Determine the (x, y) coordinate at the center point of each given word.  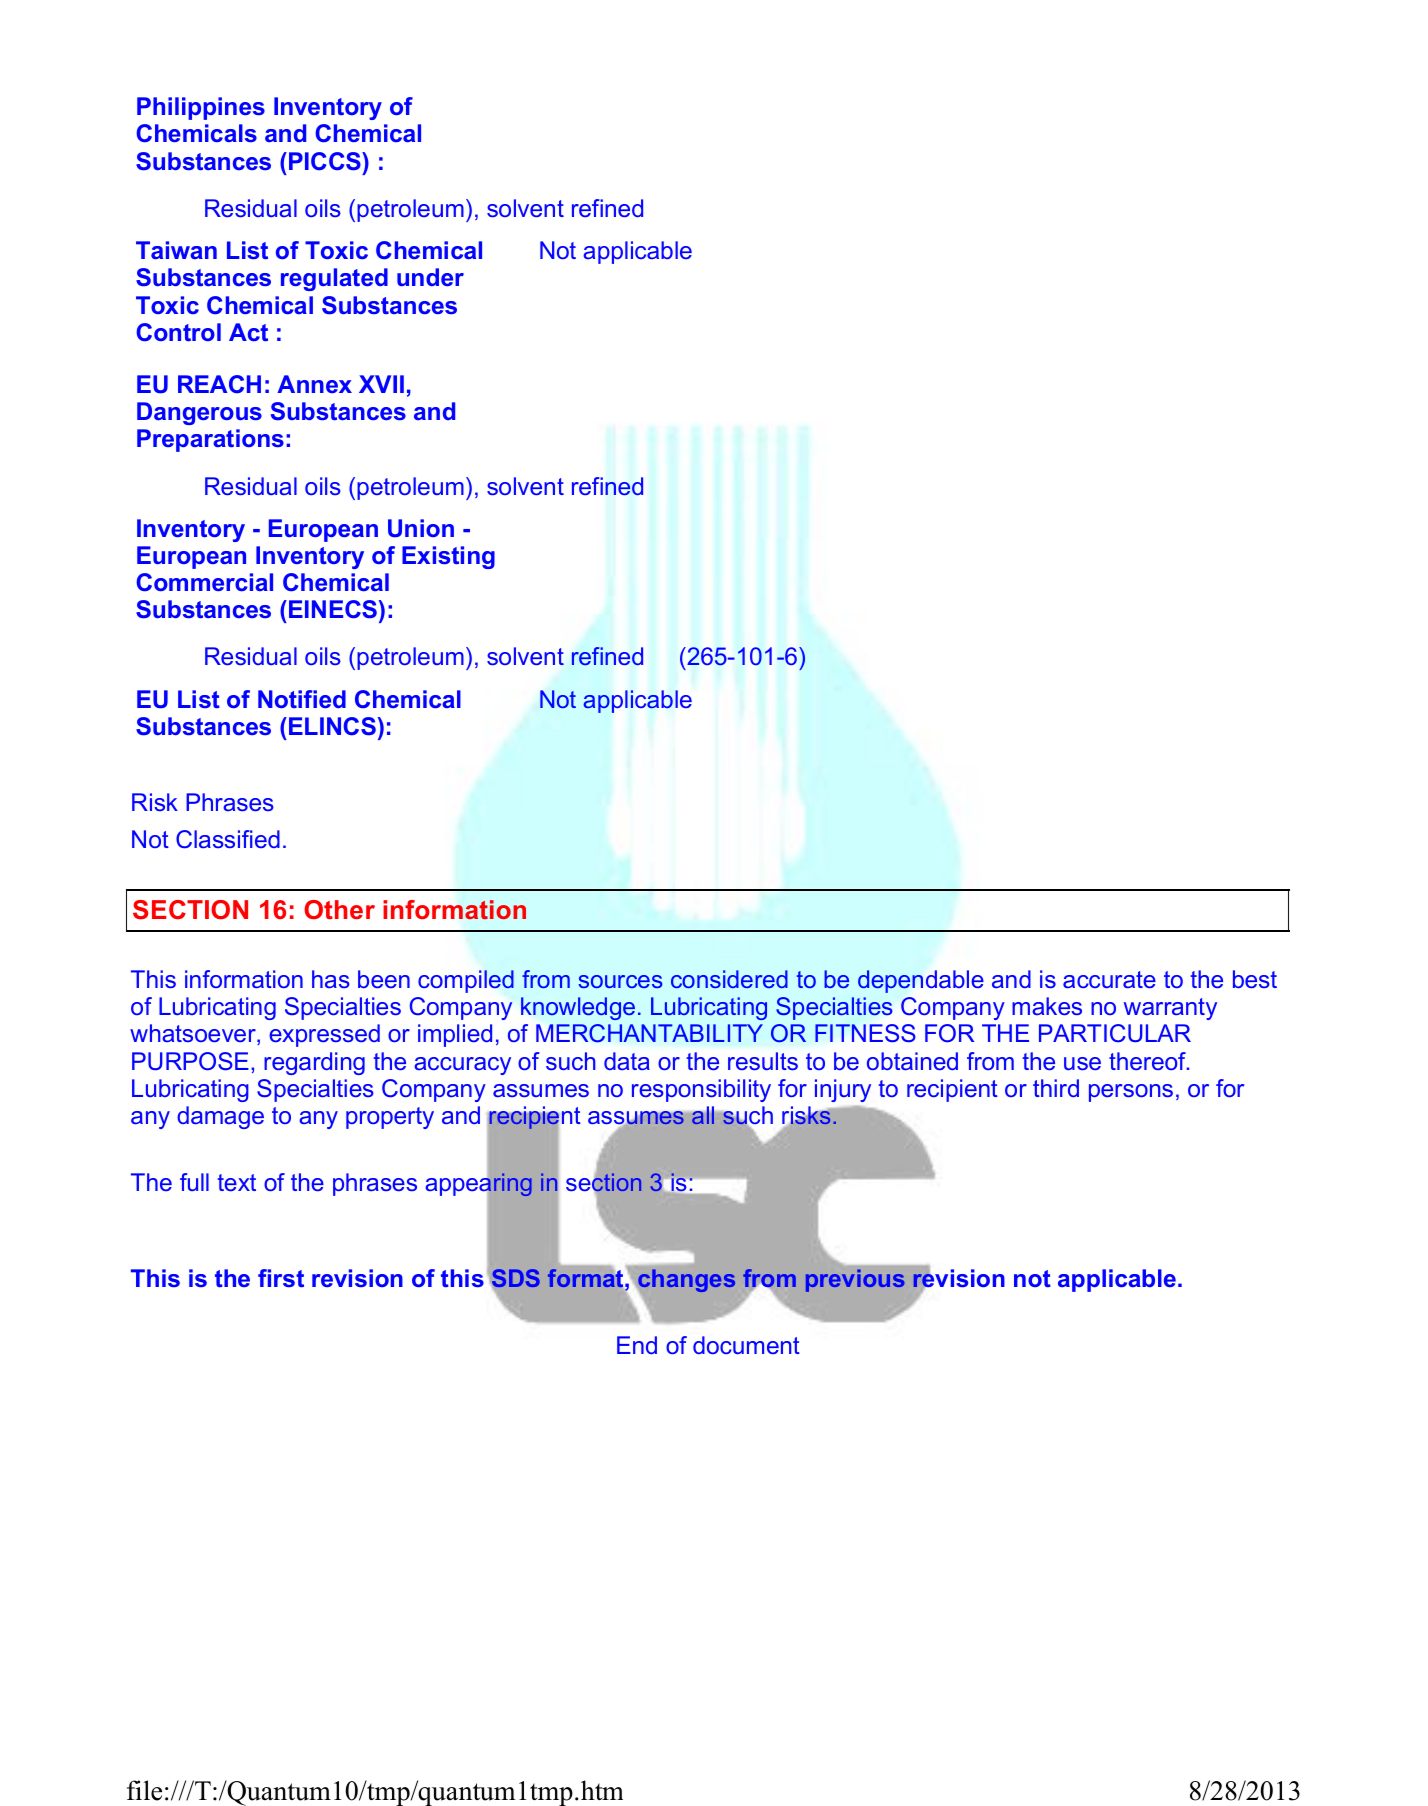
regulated (334, 279)
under (430, 277)
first (281, 1278)
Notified (302, 699)
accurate (1109, 979)
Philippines (201, 108)
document (746, 1345)
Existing (448, 557)
